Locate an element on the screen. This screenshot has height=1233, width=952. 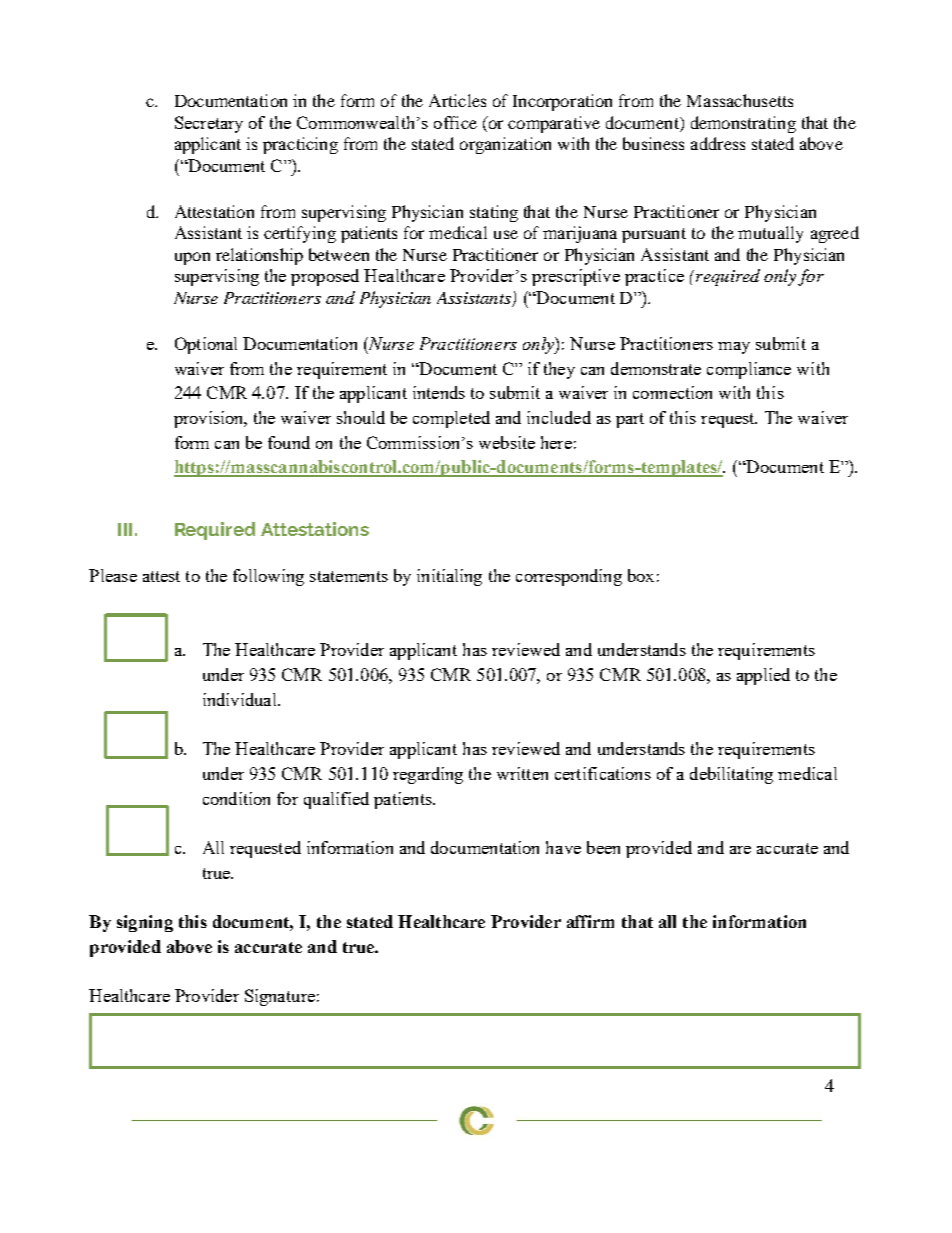
affirm is located at coordinates (590, 921).
